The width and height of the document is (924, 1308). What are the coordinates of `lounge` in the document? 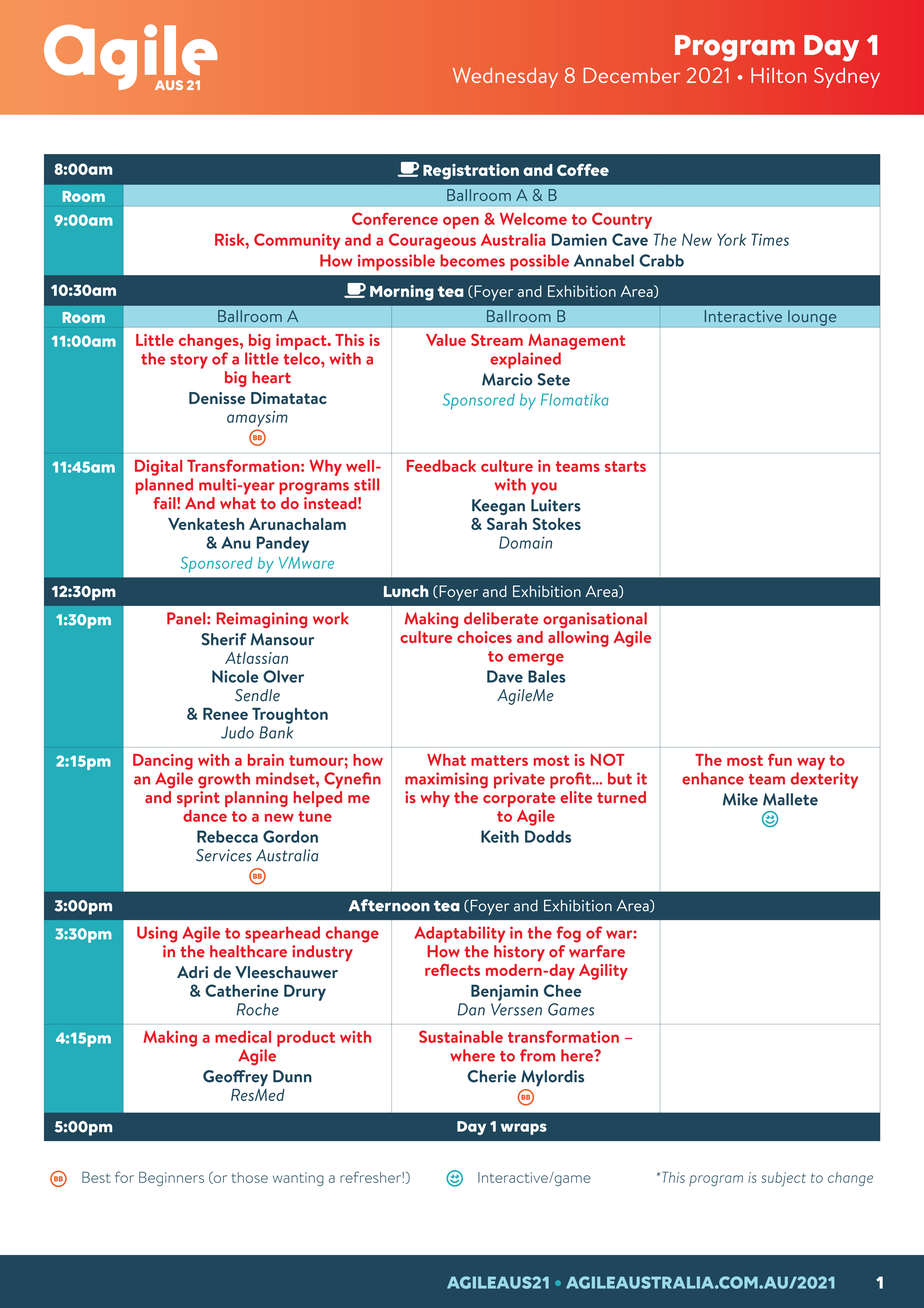 It's located at (812, 318).
